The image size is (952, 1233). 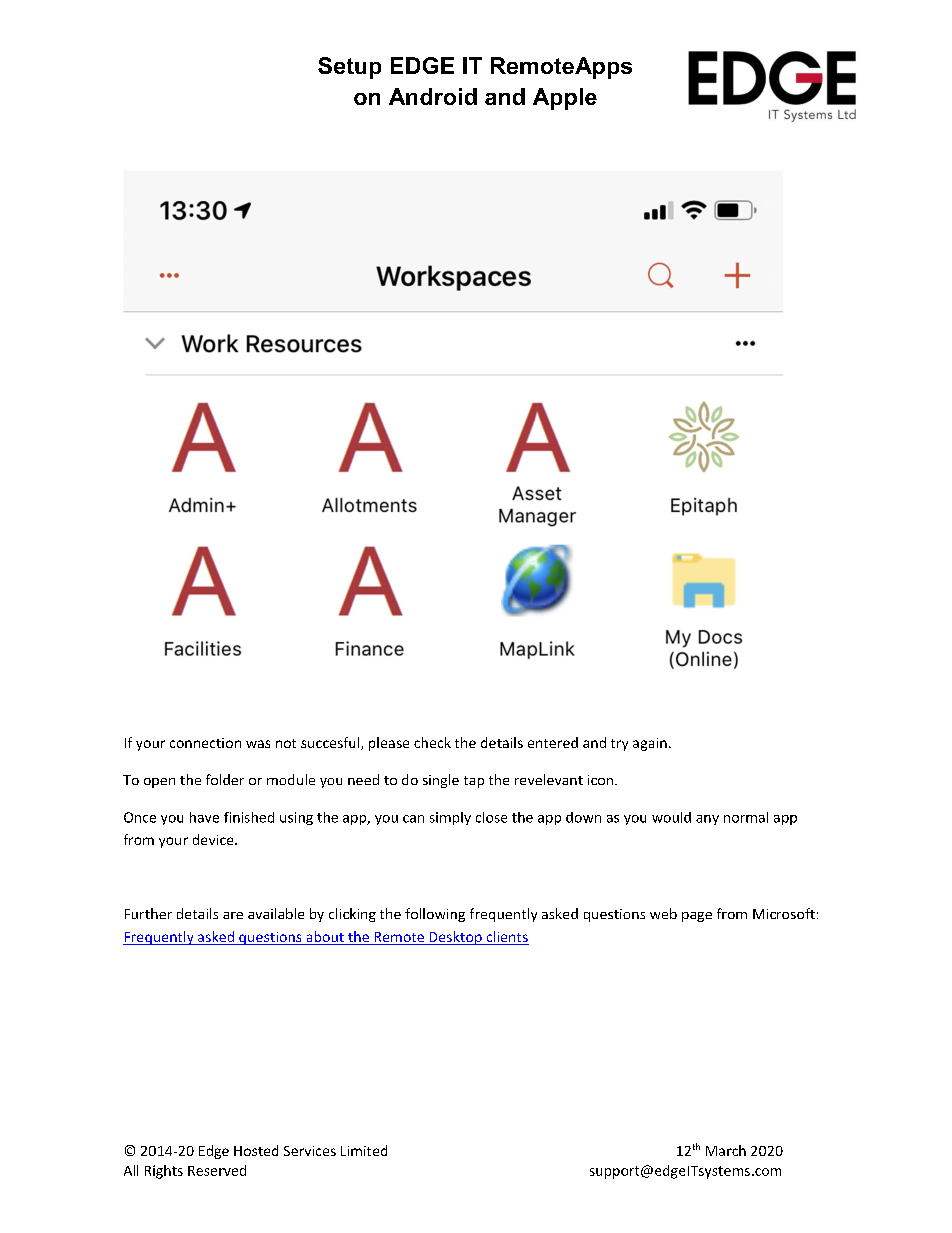 I want to click on connection, so click(x=205, y=743).
